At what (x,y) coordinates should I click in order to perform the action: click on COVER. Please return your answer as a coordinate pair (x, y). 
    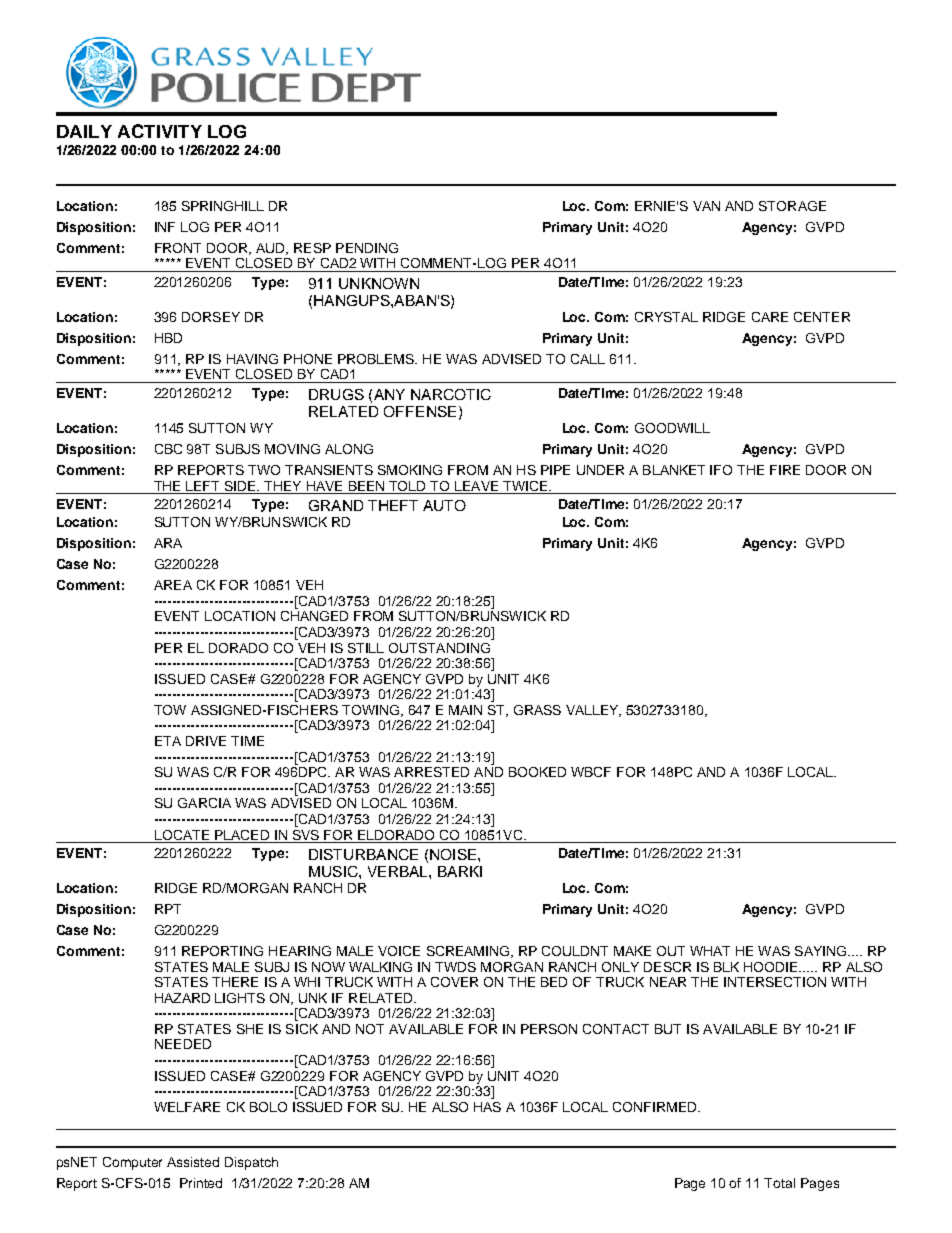
    Looking at the image, I should click on (454, 982).
